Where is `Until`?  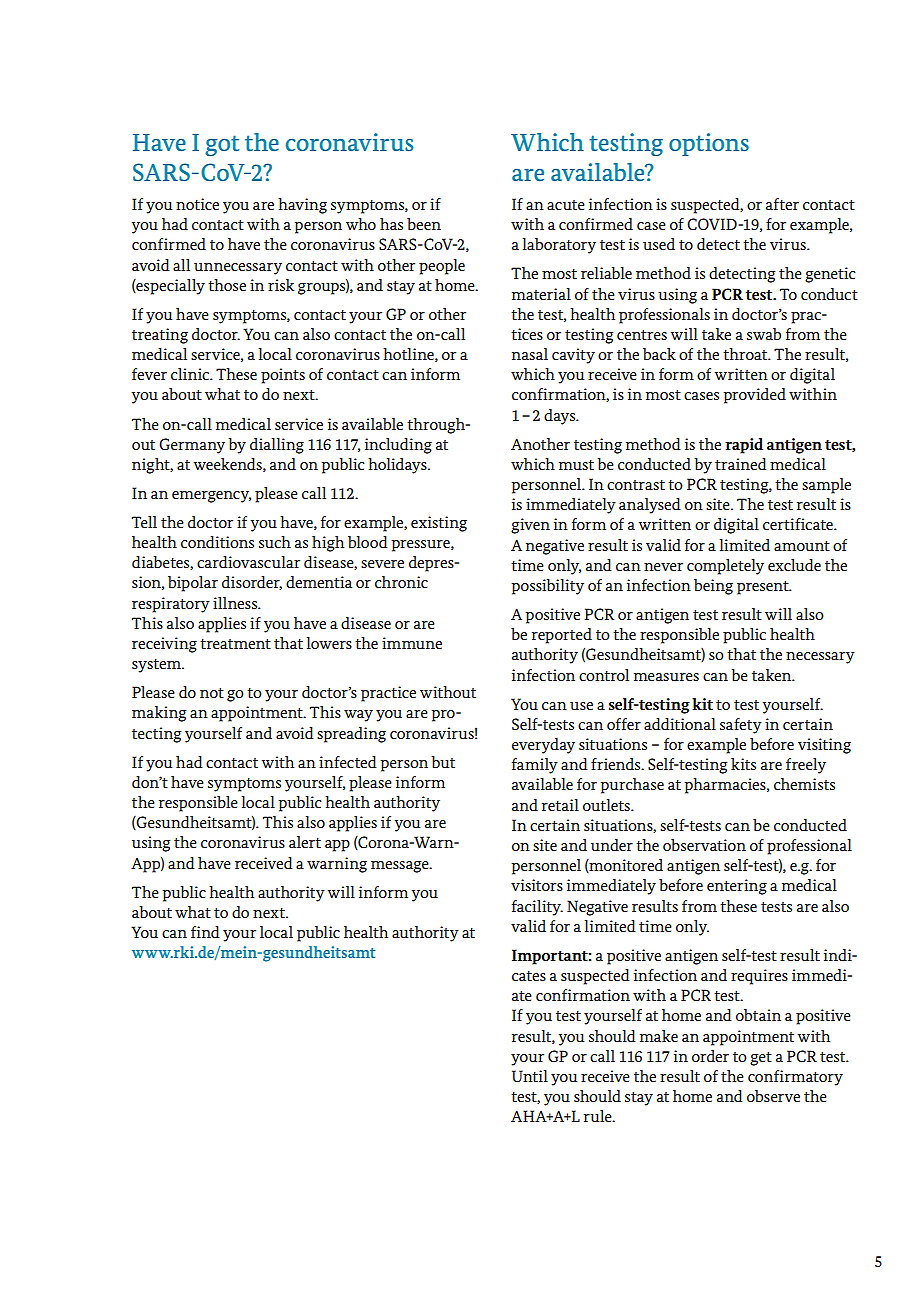 Until is located at coordinates (530, 1076).
